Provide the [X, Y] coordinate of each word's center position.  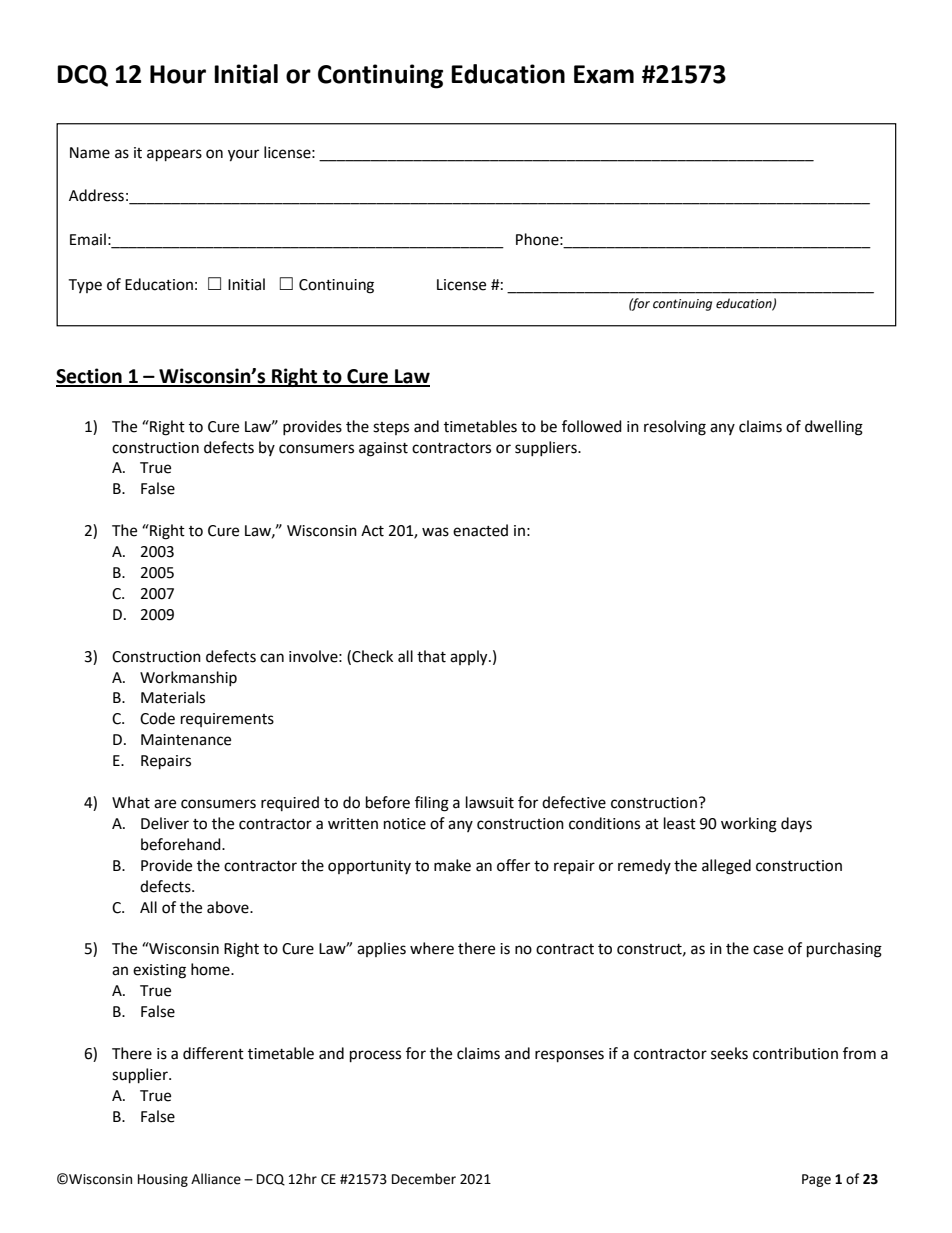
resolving [675, 428]
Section [90, 377]
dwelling [834, 428]
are [165, 804]
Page [816, 1180]
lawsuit [490, 802]
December [424, 1179]
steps [391, 428]
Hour [178, 74]
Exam [604, 74]
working [749, 825]
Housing [163, 1180]
